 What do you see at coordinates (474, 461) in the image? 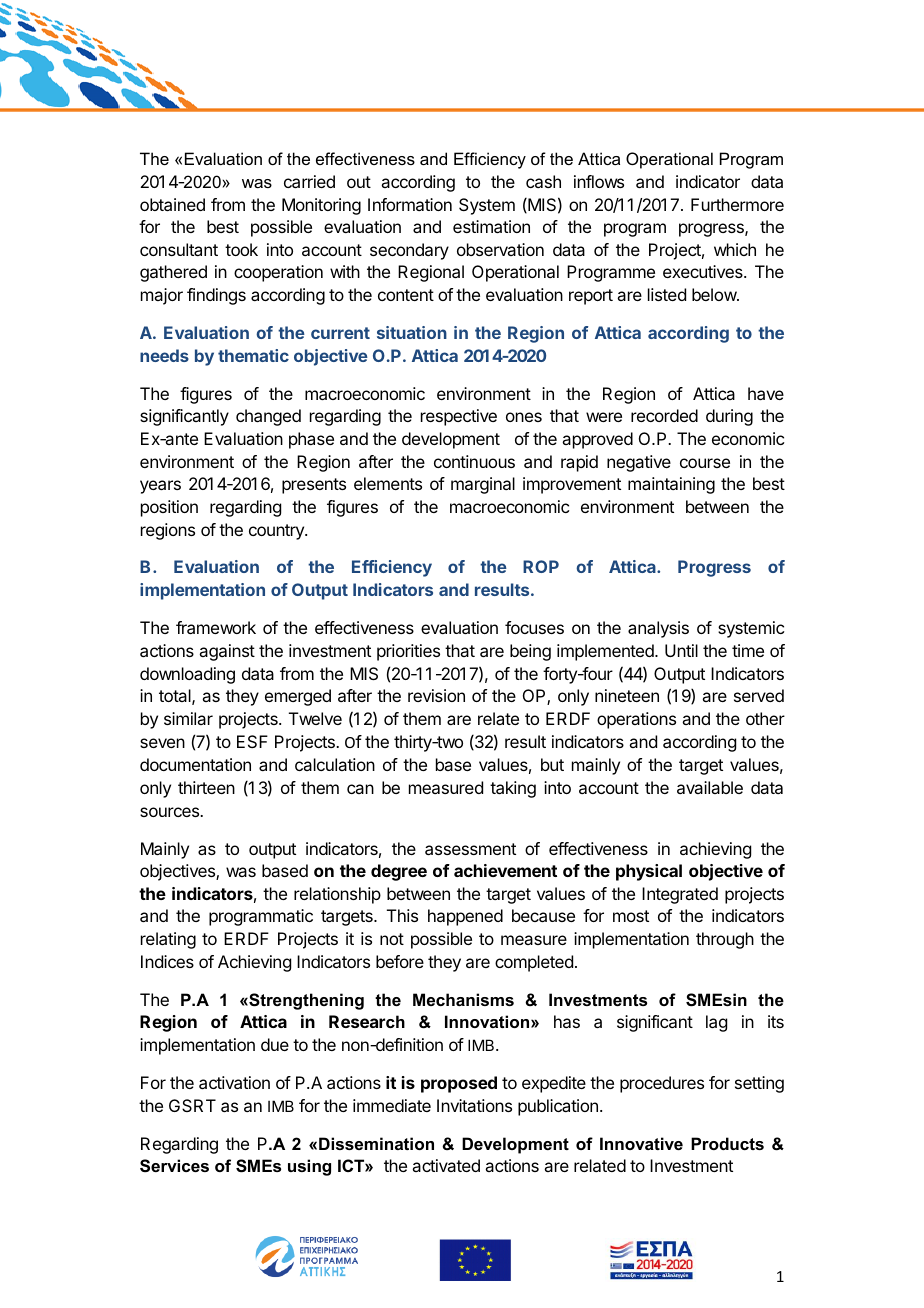
I see `continuous` at bounding box center [474, 461].
